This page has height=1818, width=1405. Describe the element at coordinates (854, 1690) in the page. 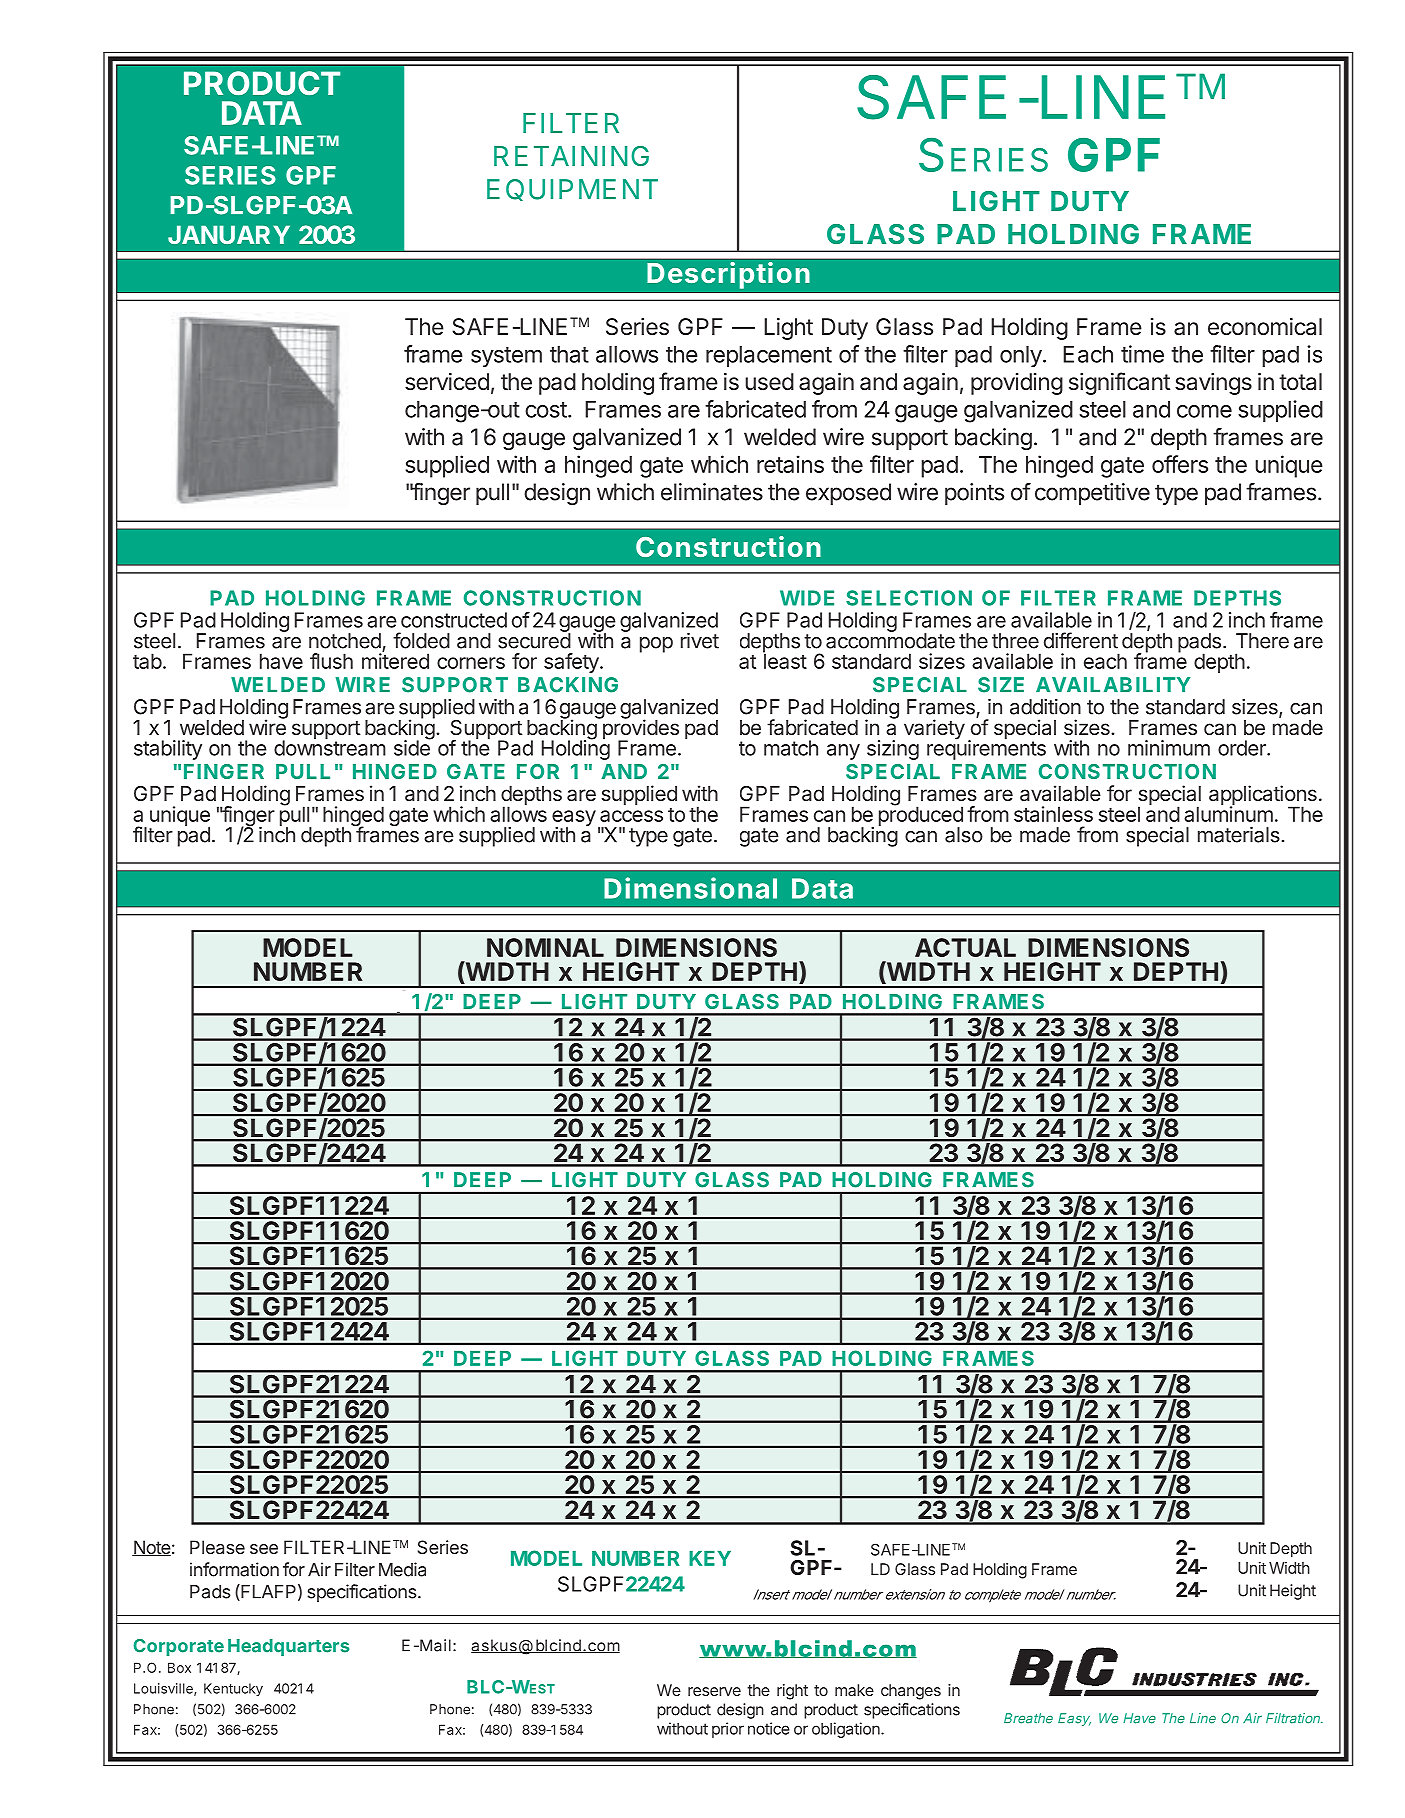

I see `make` at that location.
